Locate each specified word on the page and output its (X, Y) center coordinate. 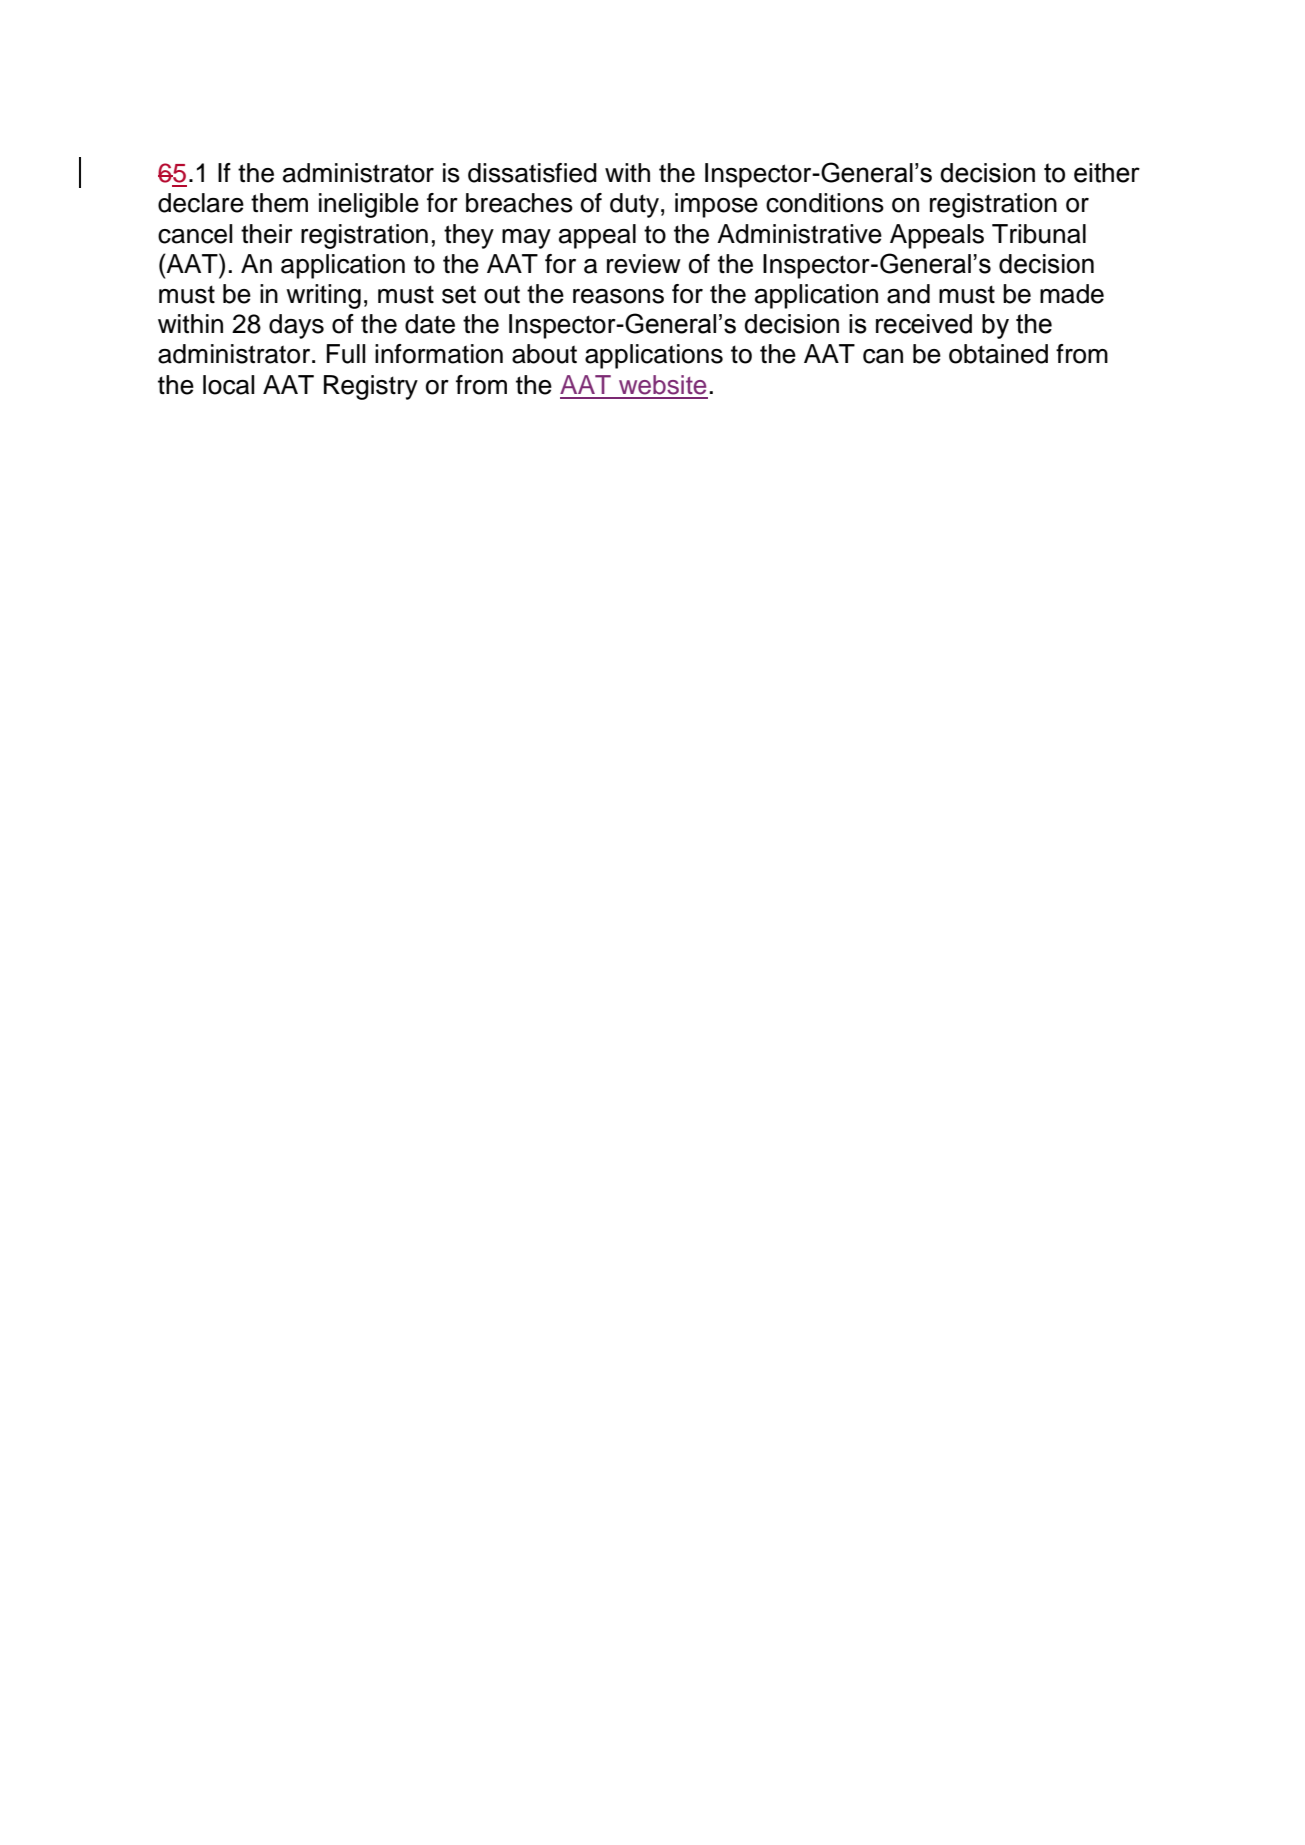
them (279, 203)
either (1107, 173)
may (526, 239)
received (924, 324)
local (229, 385)
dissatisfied (532, 173)
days (296, 326)
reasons (618, 296)
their (267, 234)
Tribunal (1039, 234)
